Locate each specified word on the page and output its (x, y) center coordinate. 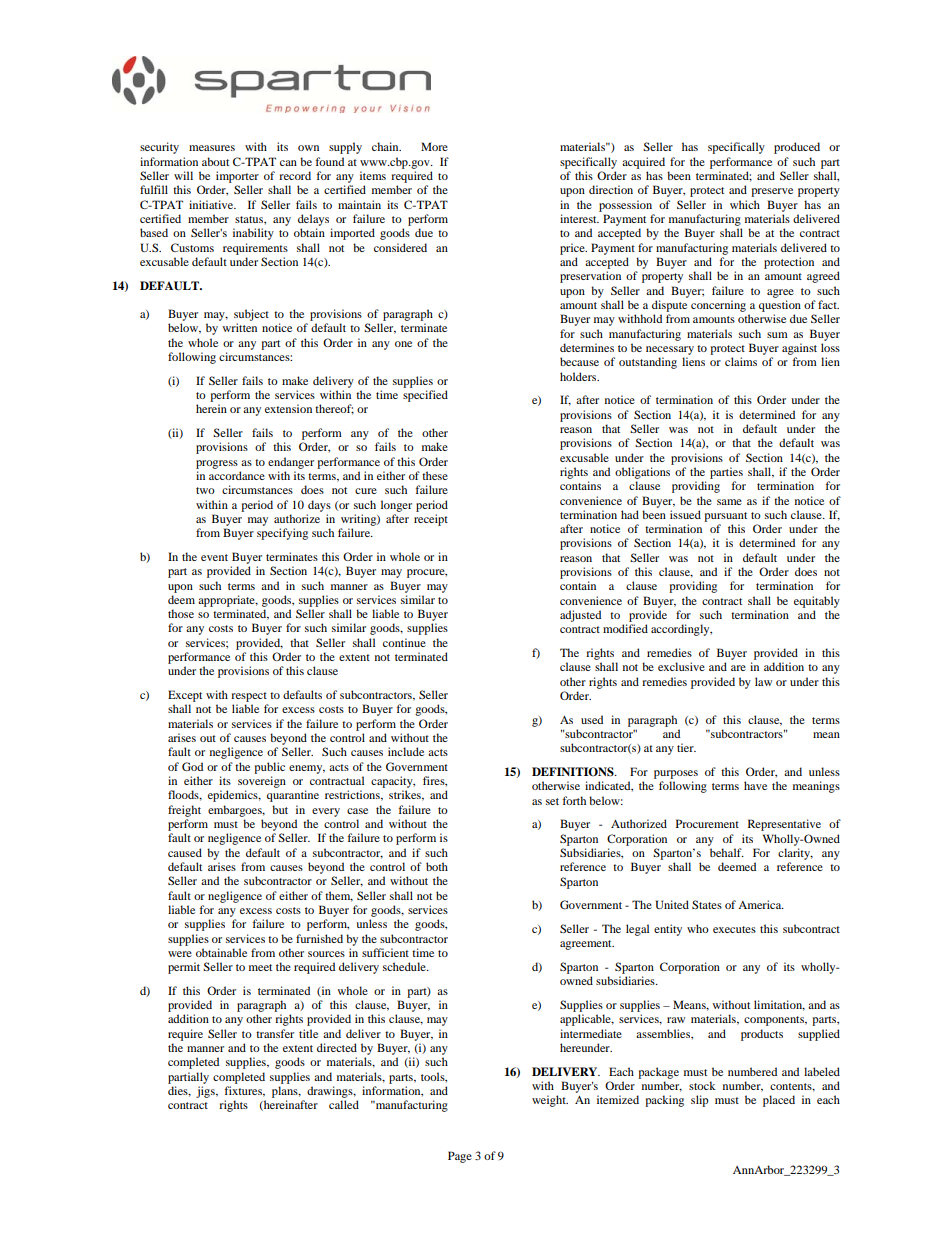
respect (249, 697)
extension (288, 408)
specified (425, 396)
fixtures (244, 1091)
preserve (772, 192)
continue (404, 642)
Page (460, 1157)
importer (237, 177)
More (434, 146)
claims (741, 361)
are (738, 668)
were (180, 954)
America (761, 904)
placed (779, 1101)
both (437, 866)
